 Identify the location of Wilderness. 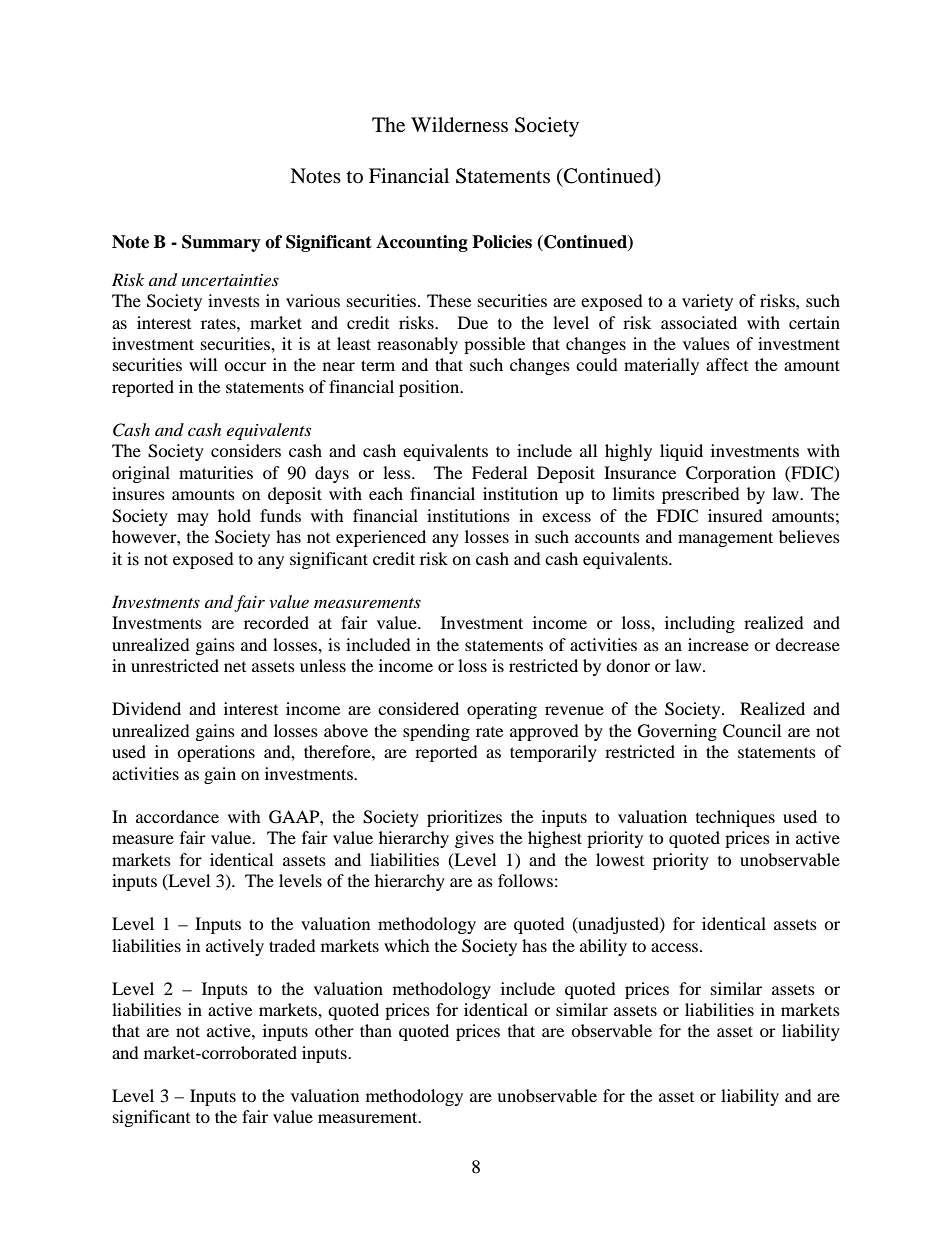
(459, 125).
